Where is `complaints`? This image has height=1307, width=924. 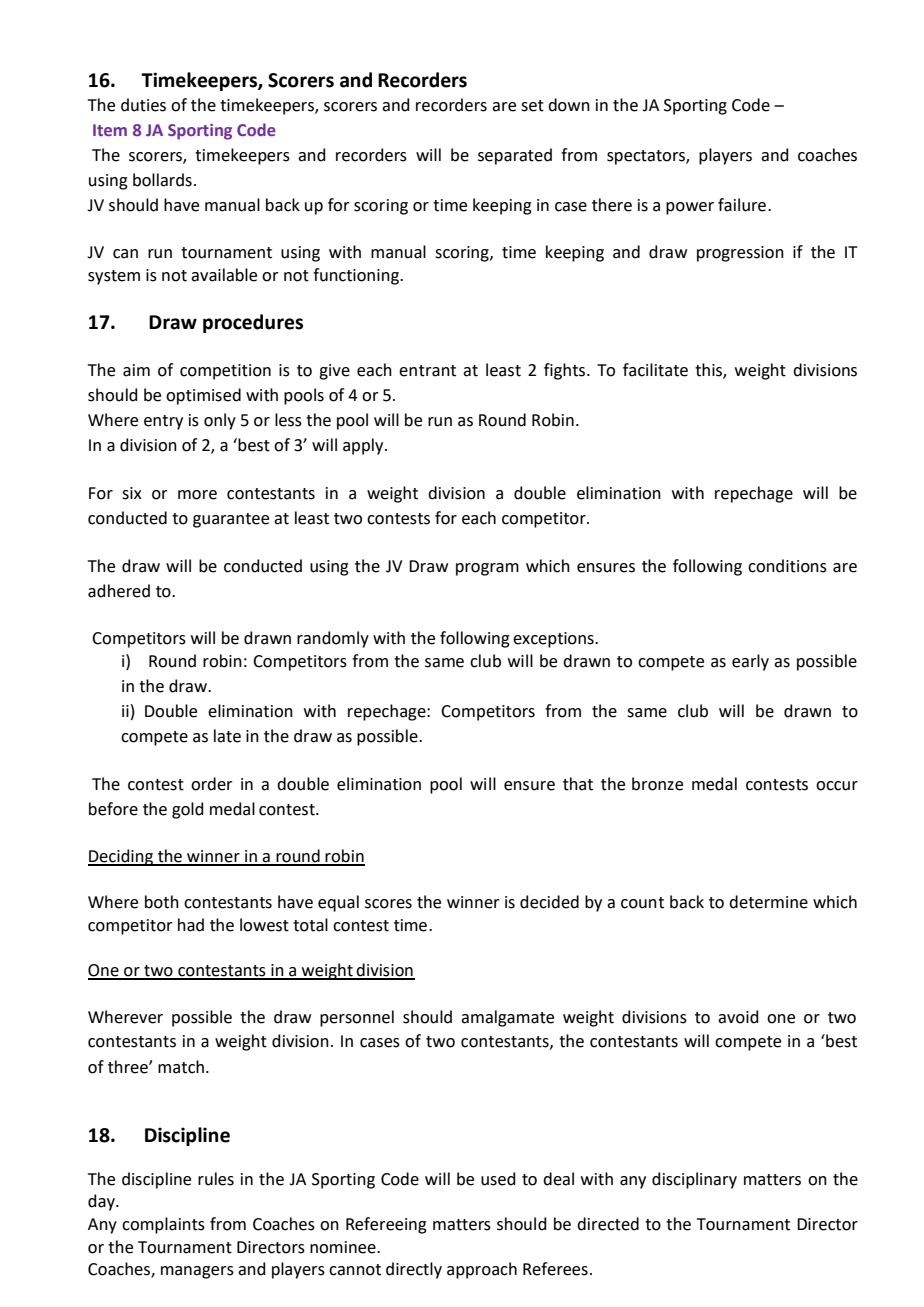
complaints is located at coordinates (163, 1225).
